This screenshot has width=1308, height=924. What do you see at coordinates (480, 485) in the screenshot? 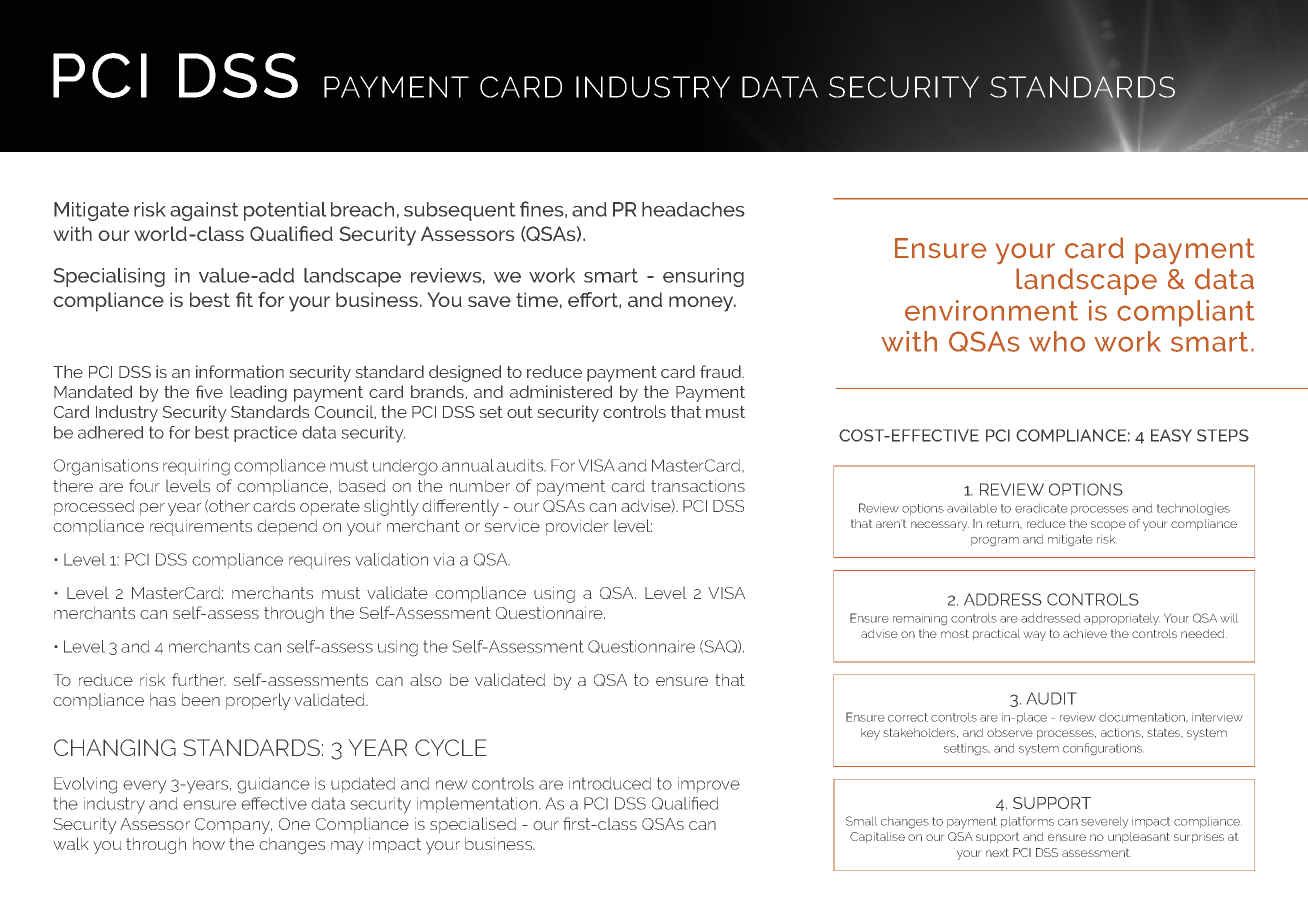
I see `number` at bounding box center [480, 485].
